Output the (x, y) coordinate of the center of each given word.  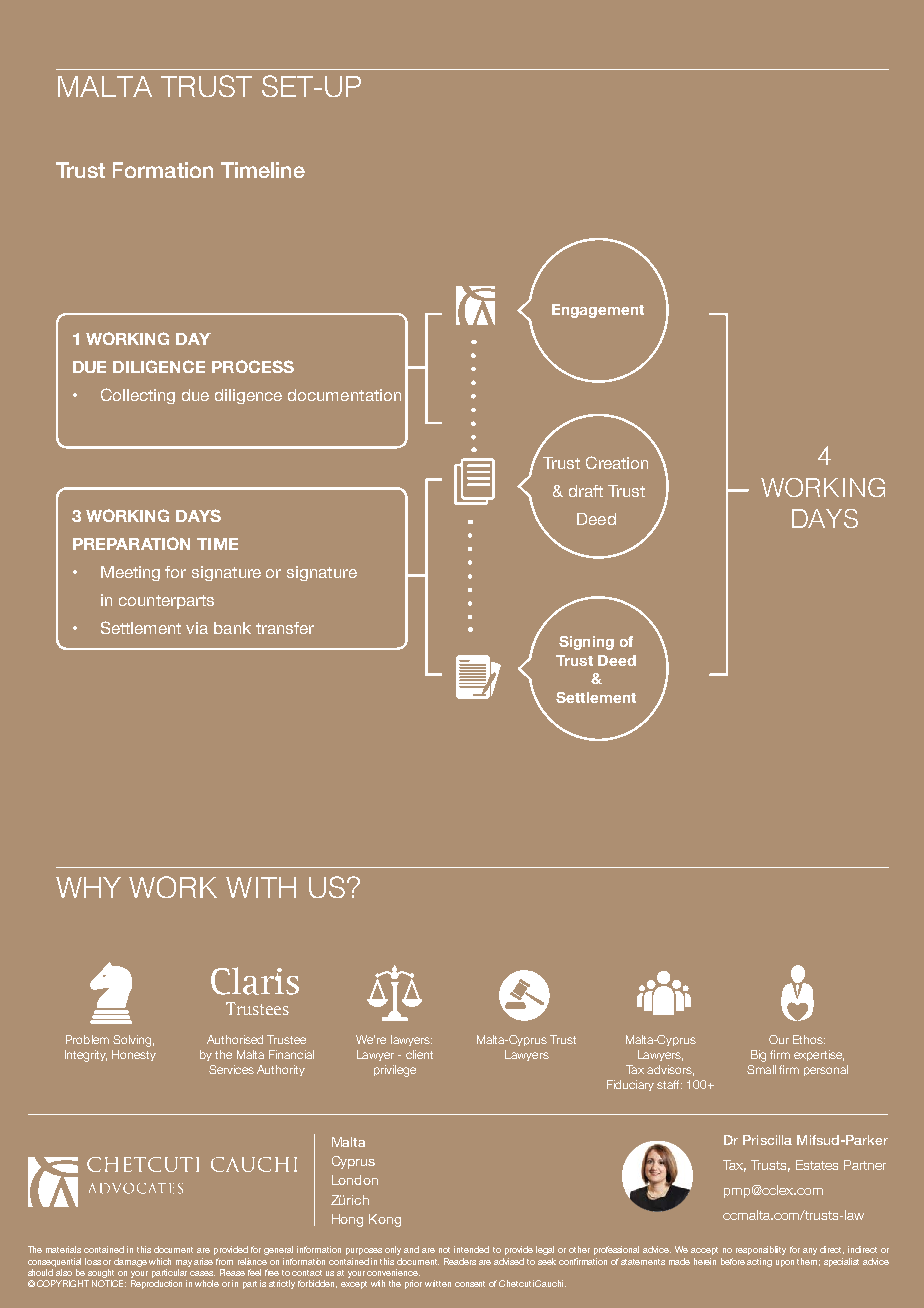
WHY (88, 887)
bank (232, 628)
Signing (586, 643)
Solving (132, 1041)
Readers (460, 1261)
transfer (285, 628)
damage (130, 1262)
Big (758, 1056)
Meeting (130, 573)
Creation (617, 462)
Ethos (809, 1039)
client (419, 1054)
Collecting (138, 396)
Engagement (598, 311)
